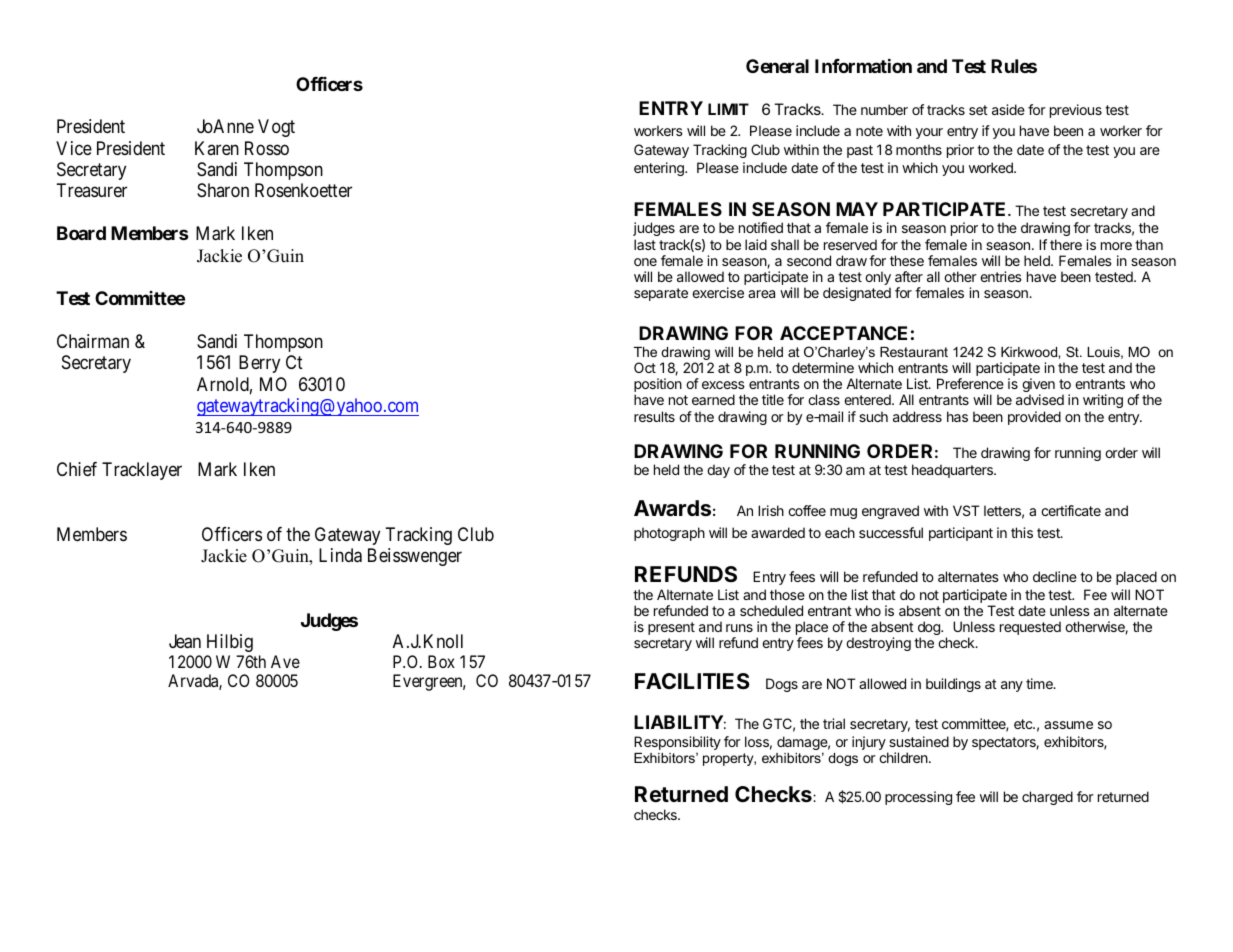 The height and width of the document is (952, 1233). Describe the element at coordinates (728, 109) in the document. I see `LIMIT` at that location.
